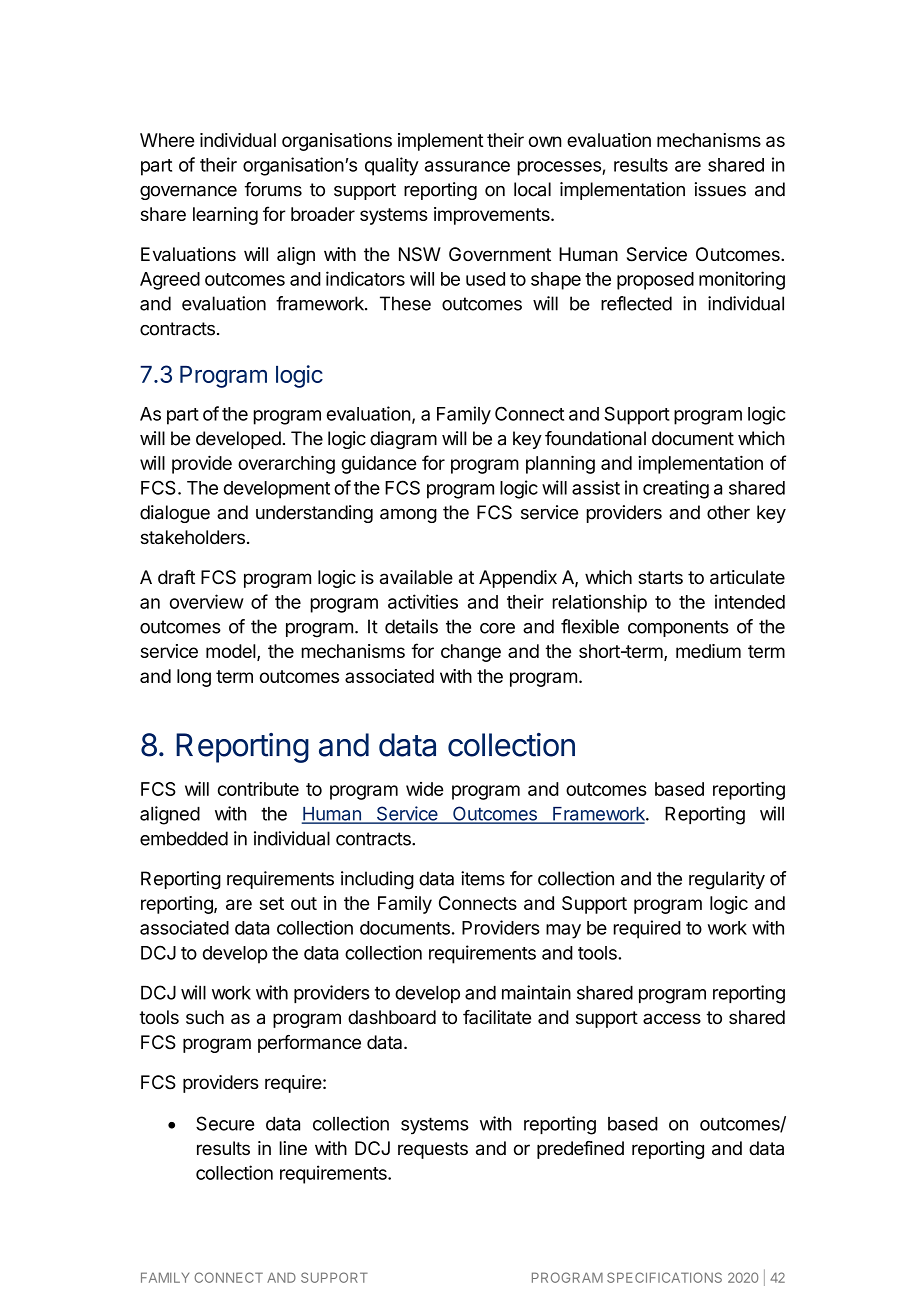 Image resolution: width=924 pixels, height=1308 pixels. What do you see at coordinates (483, 878) in the image?
I see `items` at bounding box center [483, 878].
